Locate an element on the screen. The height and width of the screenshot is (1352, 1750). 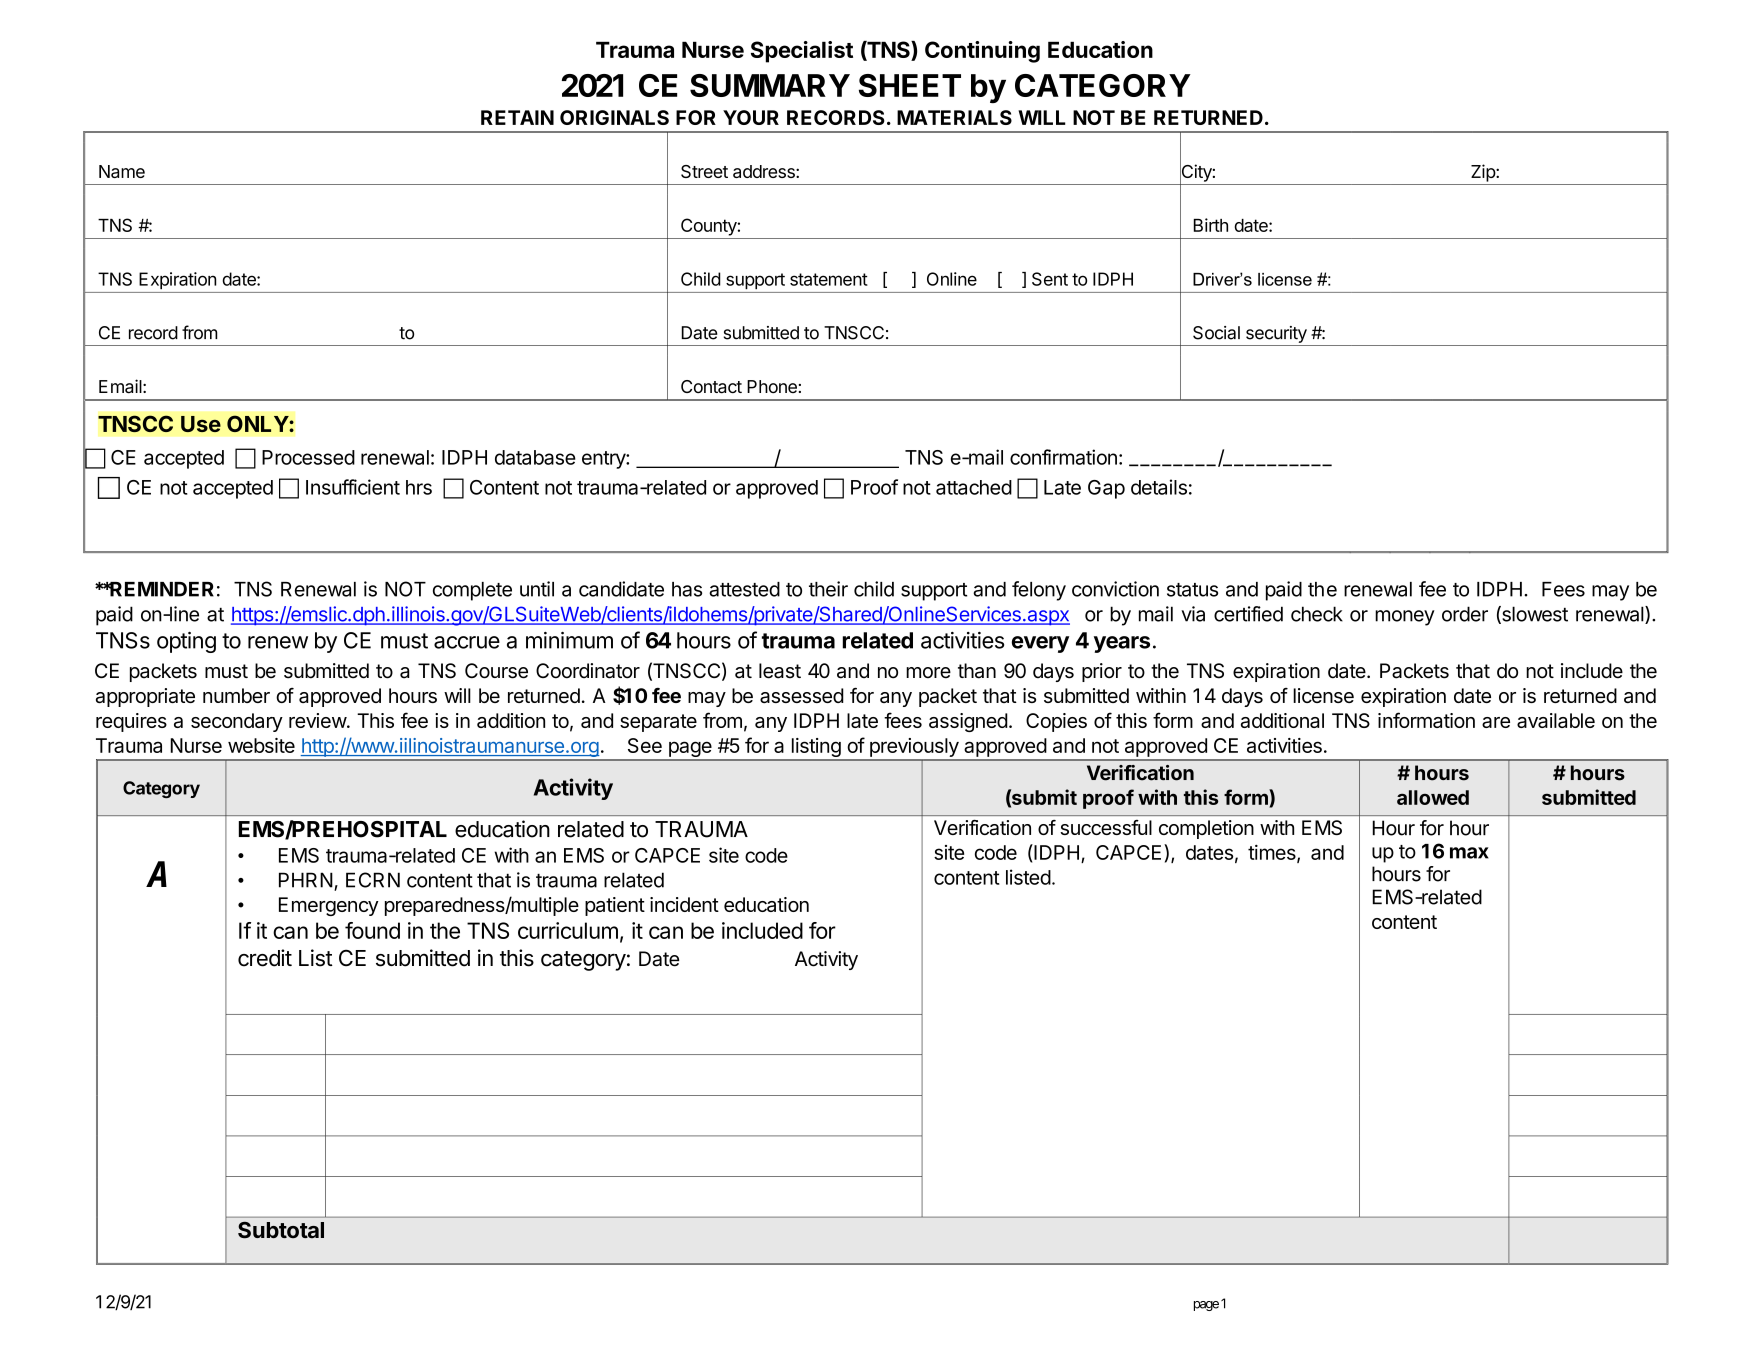
curriculum is located at coordinates (568, 930).
